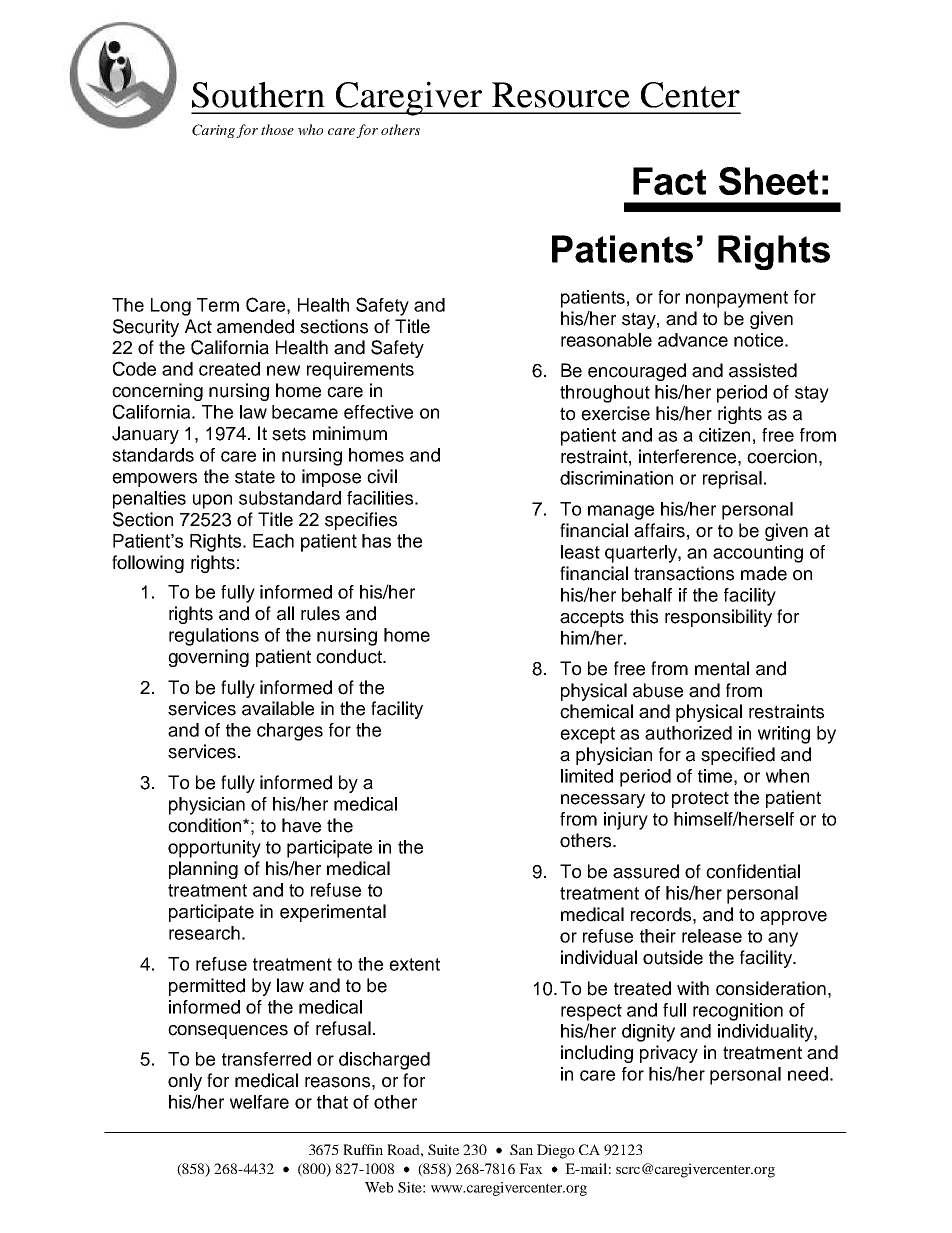  I want to click on Suite, so click(443, 1149).
